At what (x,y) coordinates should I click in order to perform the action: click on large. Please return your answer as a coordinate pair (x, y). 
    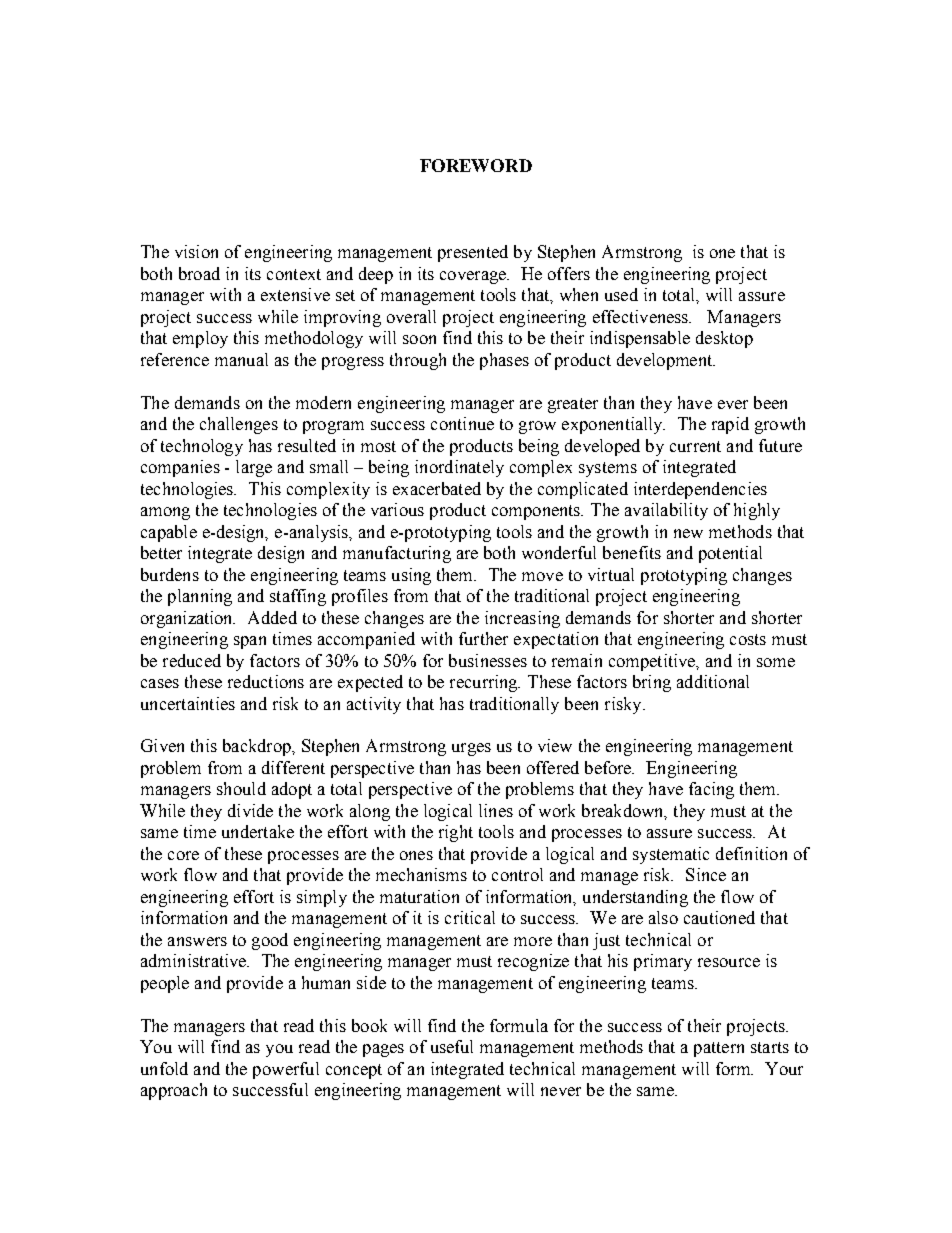
    Looking at the image, I should click on (254, 468).
